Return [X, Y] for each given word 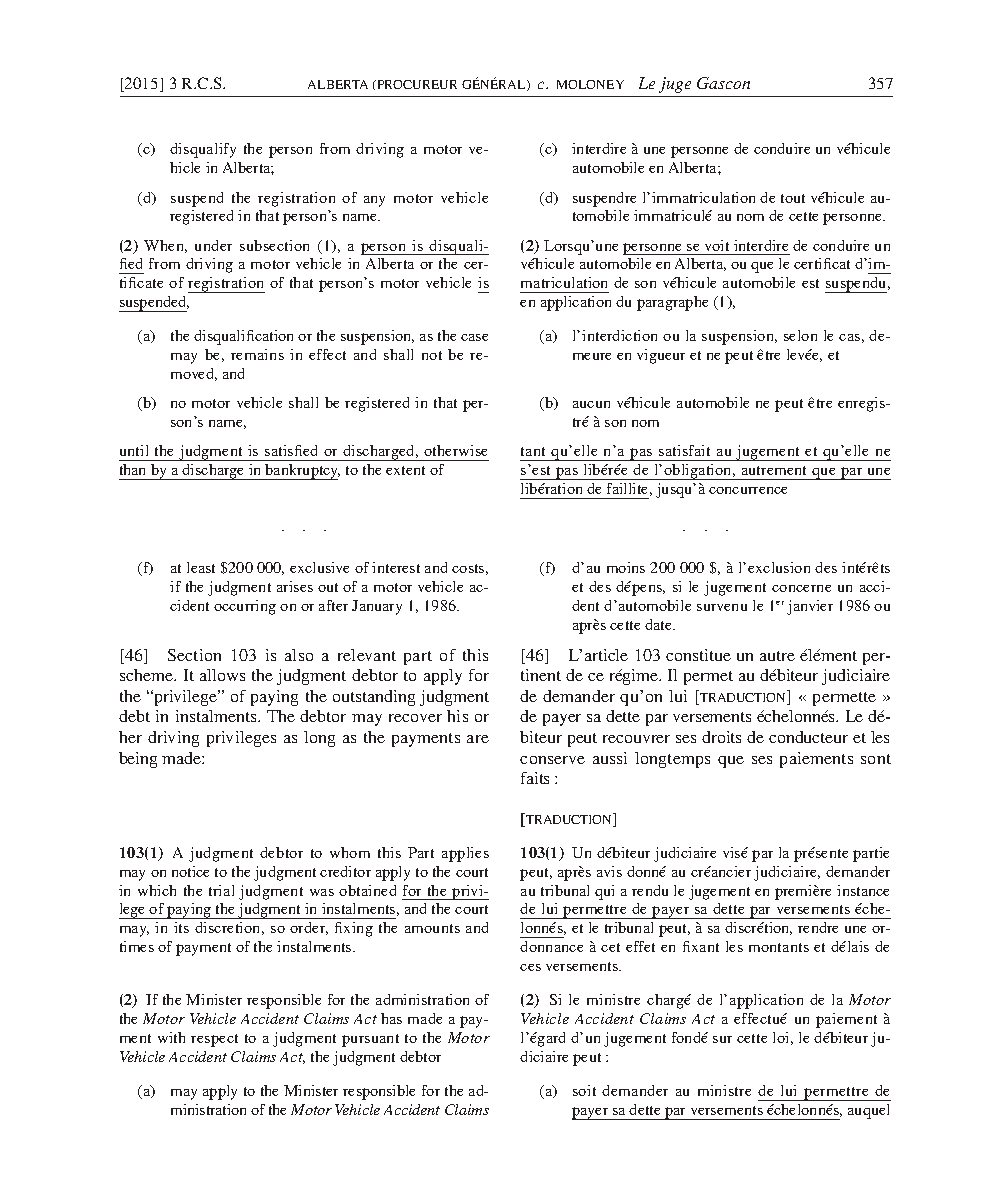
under [213, 245]
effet [640, 946]
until [134, 450]
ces [530, 967]
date [660, 624]
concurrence [748, 490]
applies [465, 854]
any [374, 201]
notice [190, 871]
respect [214, 1040]
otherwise [455, 450]
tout [793, 198]
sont [876, 759]
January [377, 607]
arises [295, 586]
